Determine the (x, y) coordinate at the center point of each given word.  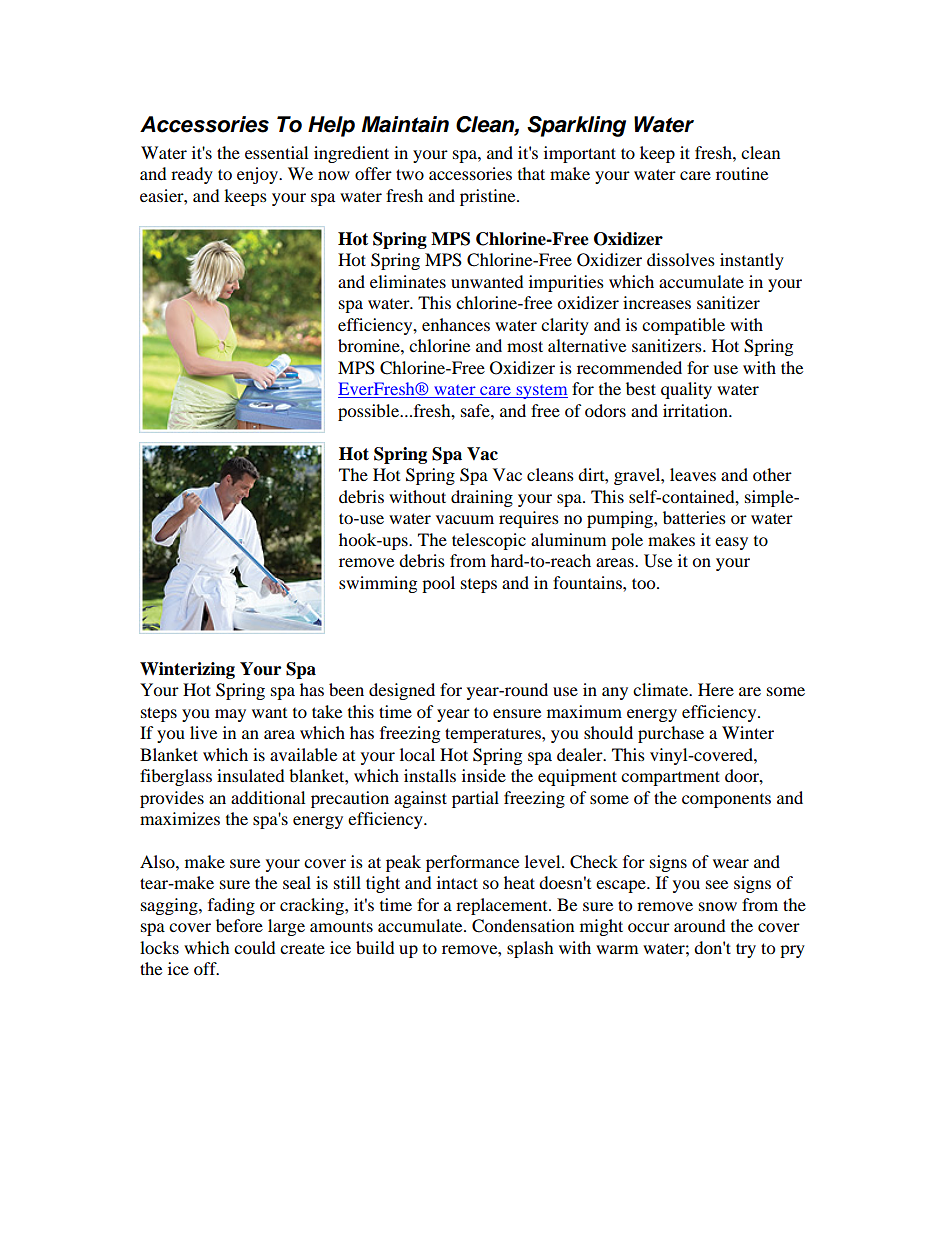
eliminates (408, 281)
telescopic (489, 541)
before (239, 925)
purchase (671, 734)
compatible (683, 326)
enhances (456, 324)
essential (276, 152)
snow (718, 906)
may (230, 715)
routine (742, 173)
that (531, 173)
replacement (503, 906)
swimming (378, 584)
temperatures (494, 735)
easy (731, 543)
